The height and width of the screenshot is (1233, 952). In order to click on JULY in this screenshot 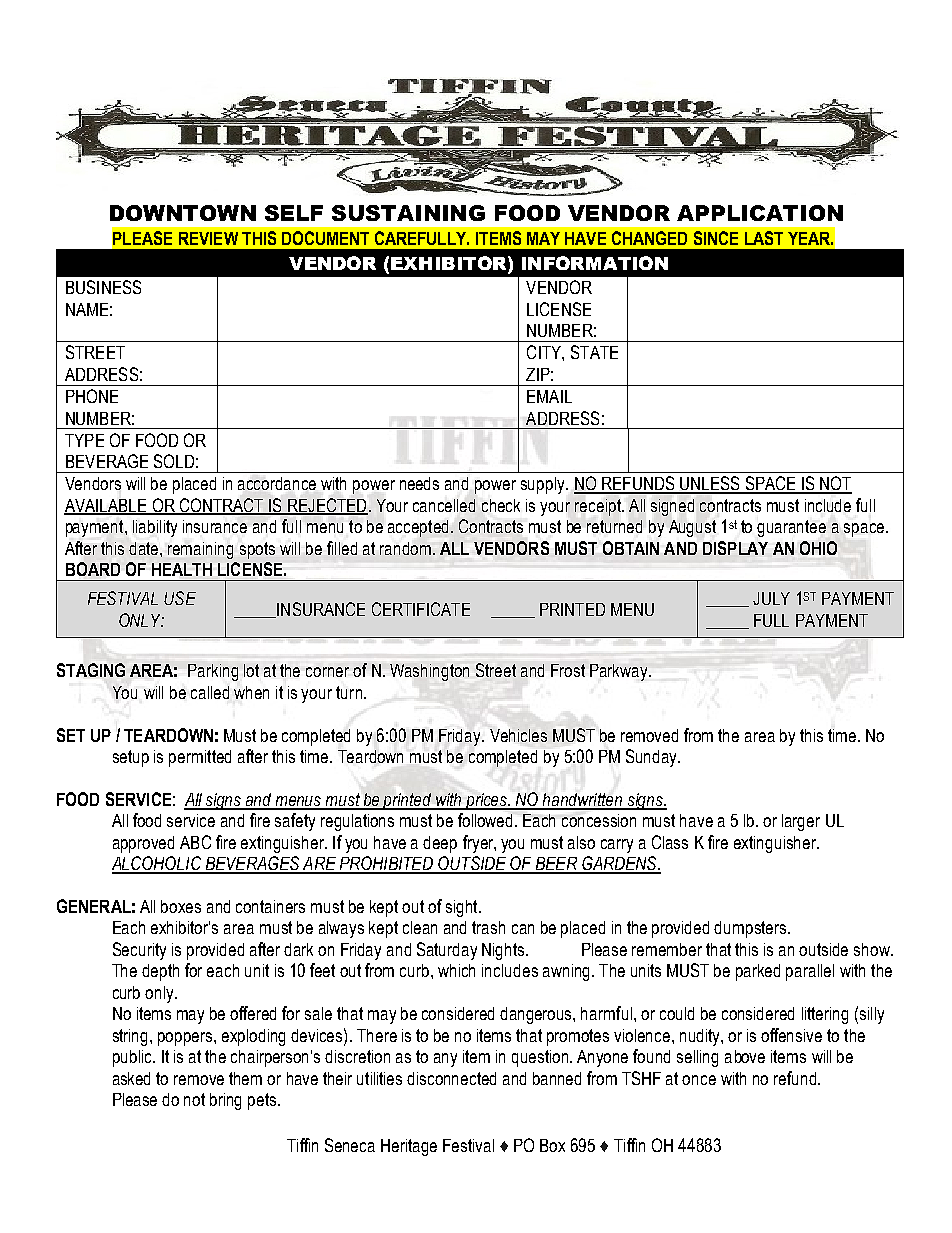, I will do `click(771, 598)`.
